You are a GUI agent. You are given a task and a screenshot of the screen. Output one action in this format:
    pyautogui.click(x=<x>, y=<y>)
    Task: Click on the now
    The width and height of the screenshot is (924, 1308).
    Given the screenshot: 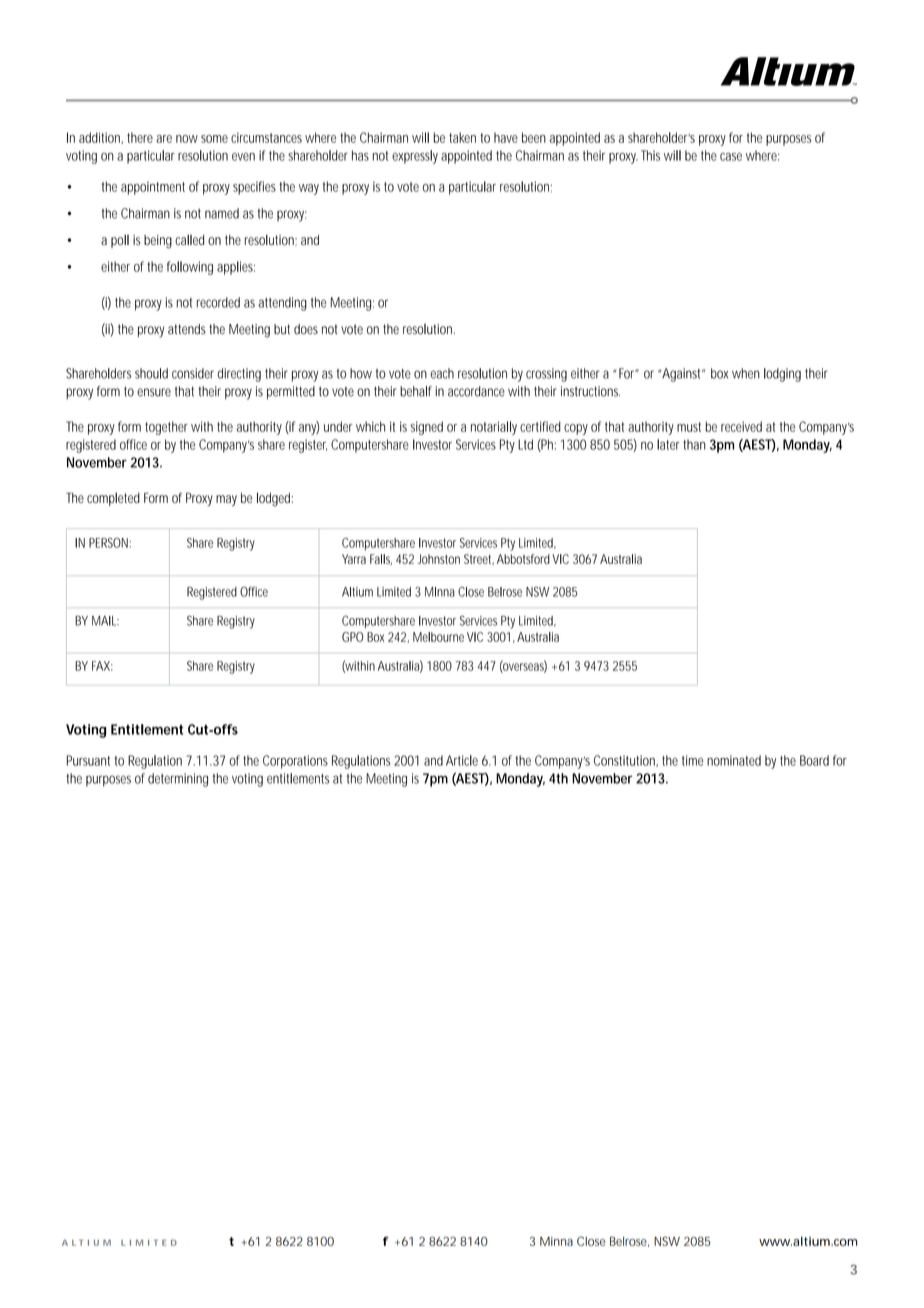 What is the action you would take?
    pyautogui.click(x=187, y=139)
